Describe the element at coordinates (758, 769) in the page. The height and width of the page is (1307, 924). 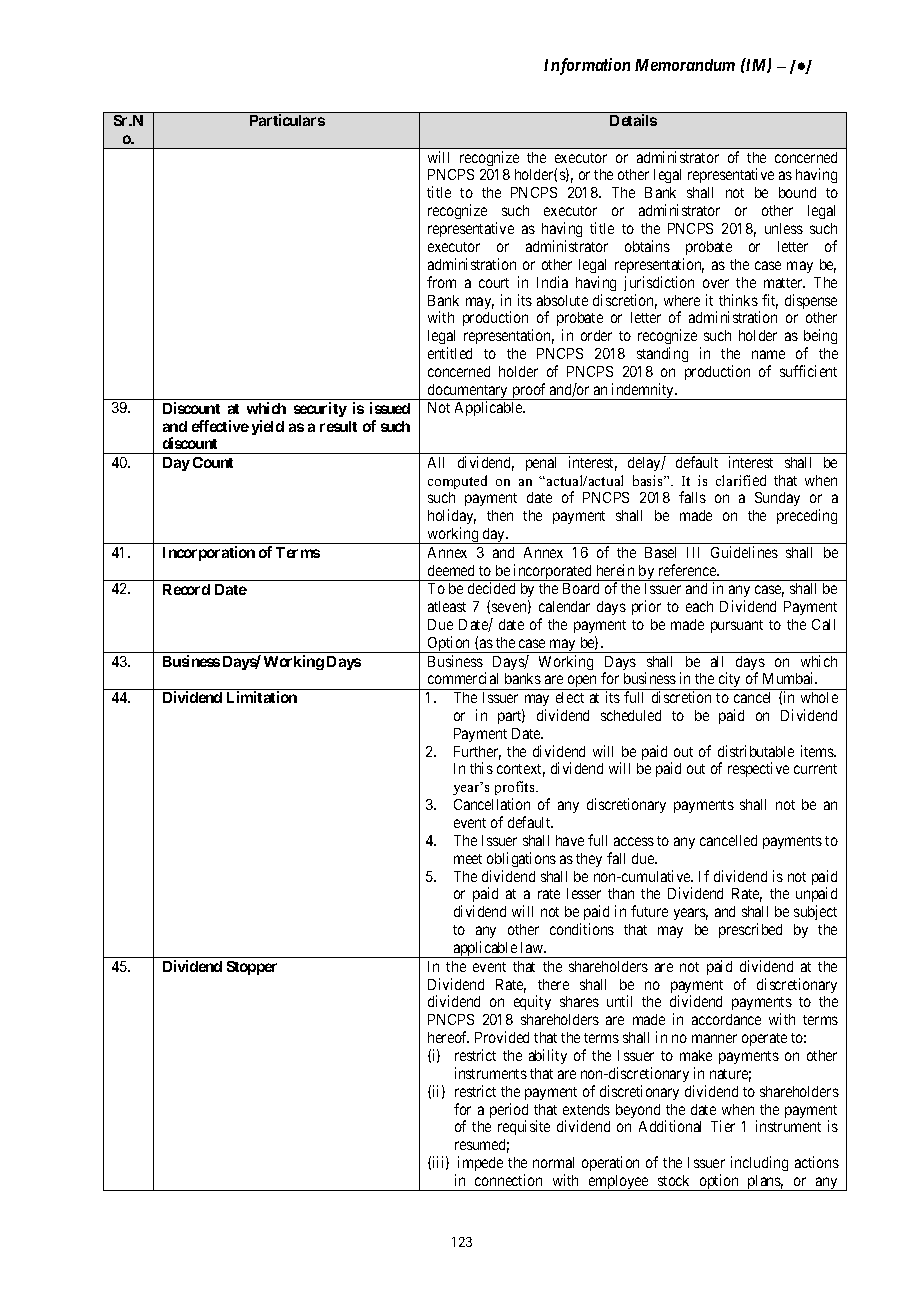
I see `respective` at that location.
